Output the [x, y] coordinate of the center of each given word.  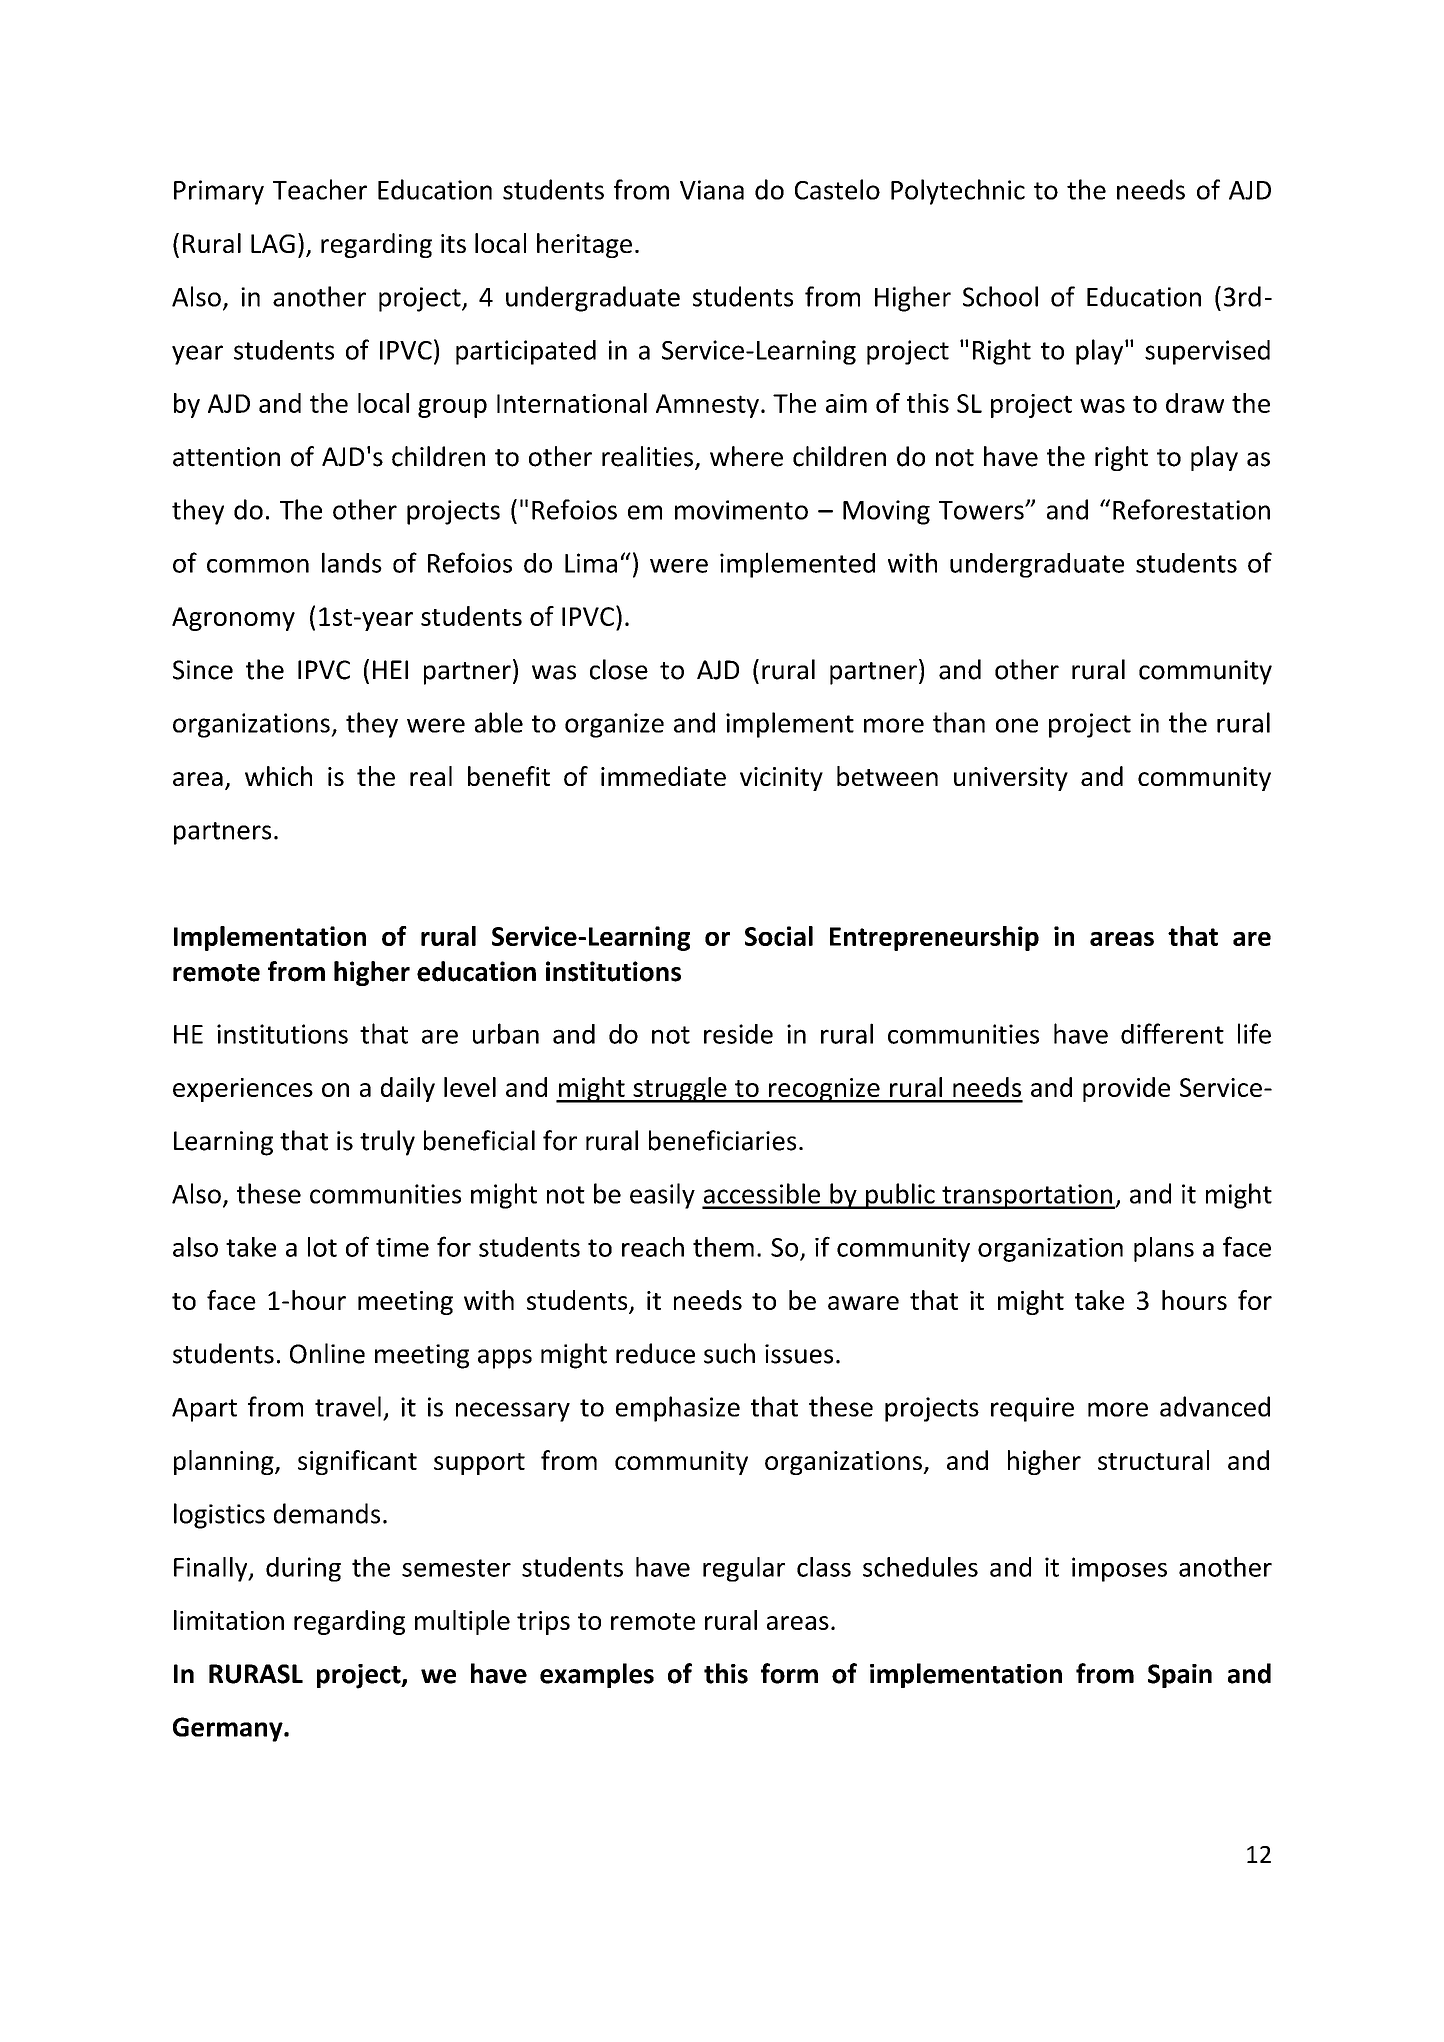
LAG [273, 243]
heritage [584, 245]
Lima [591, 563]
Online [327, 1353]
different [1172, 1033]
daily [408, 1089]
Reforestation [1191, 509]
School [1000, 296]
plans [1164, 1249]
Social [779, 936]
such [729, 1353]
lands [352, 562]
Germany [229, 1729]
